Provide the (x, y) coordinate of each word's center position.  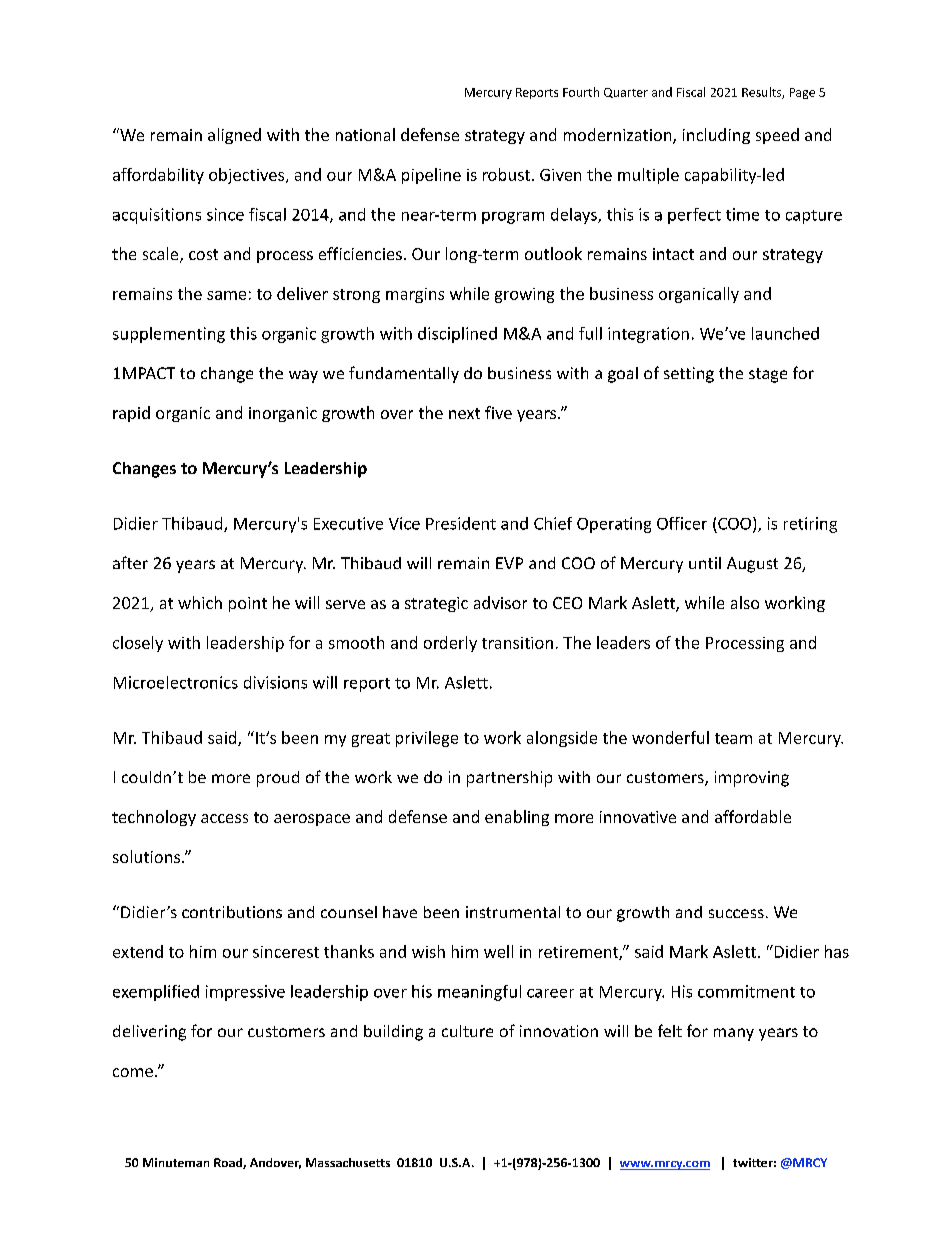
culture (467, 1031)
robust (506, 174)
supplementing (169, 335)
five (498, 412)
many (734, 1034)
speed (777, 136)
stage (768, 375)
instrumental (513, 912)
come (133, 1072)
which (200, 602)
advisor (500, 602)
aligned (234, 136)
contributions (232, 912)
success (736, 913)
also (745, 602)
